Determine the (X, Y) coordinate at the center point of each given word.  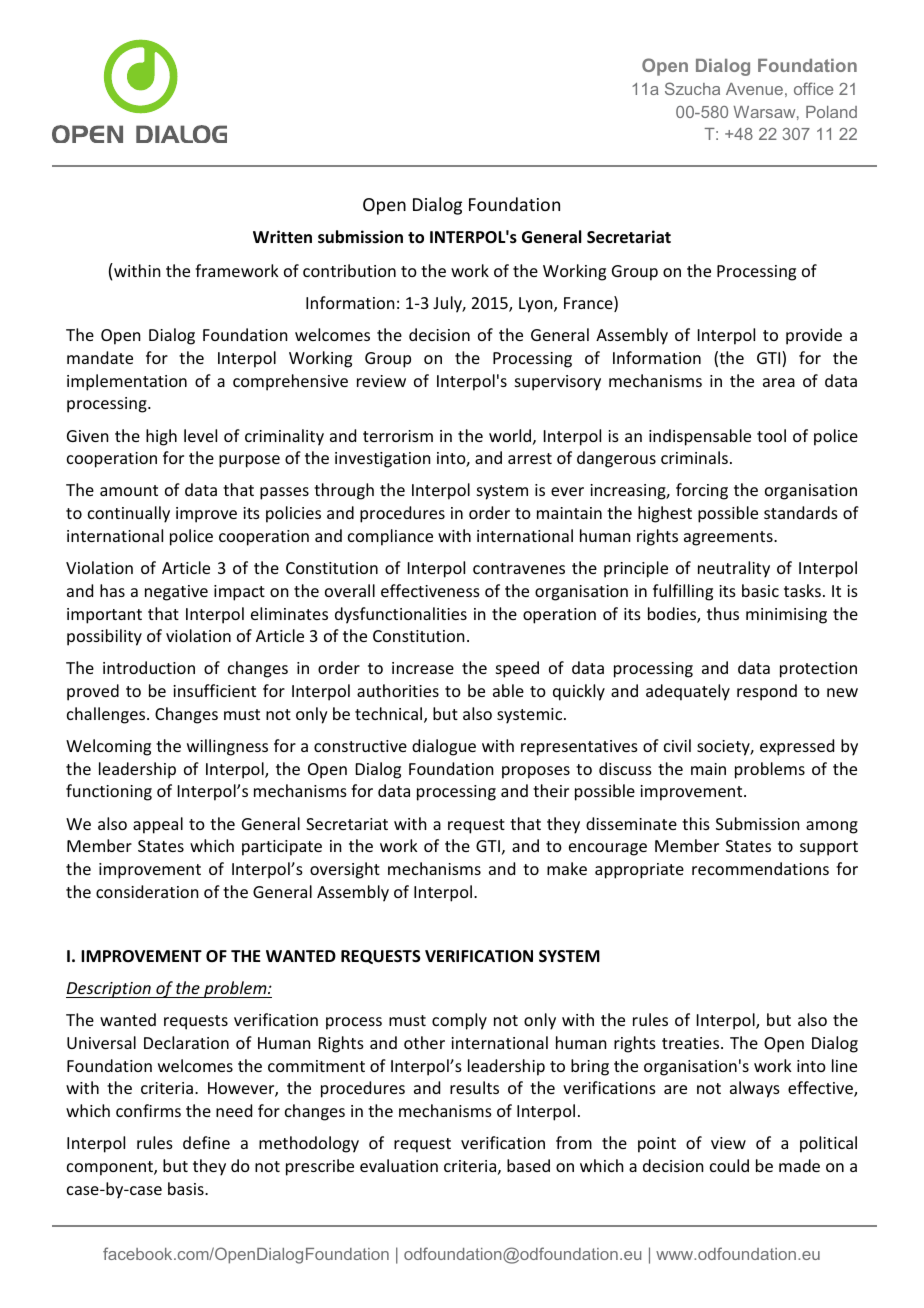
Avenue (754, 89)
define (206, 1142)
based (528, 1165)
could (729, 1165)
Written (282, 237)
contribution (349, 270)
